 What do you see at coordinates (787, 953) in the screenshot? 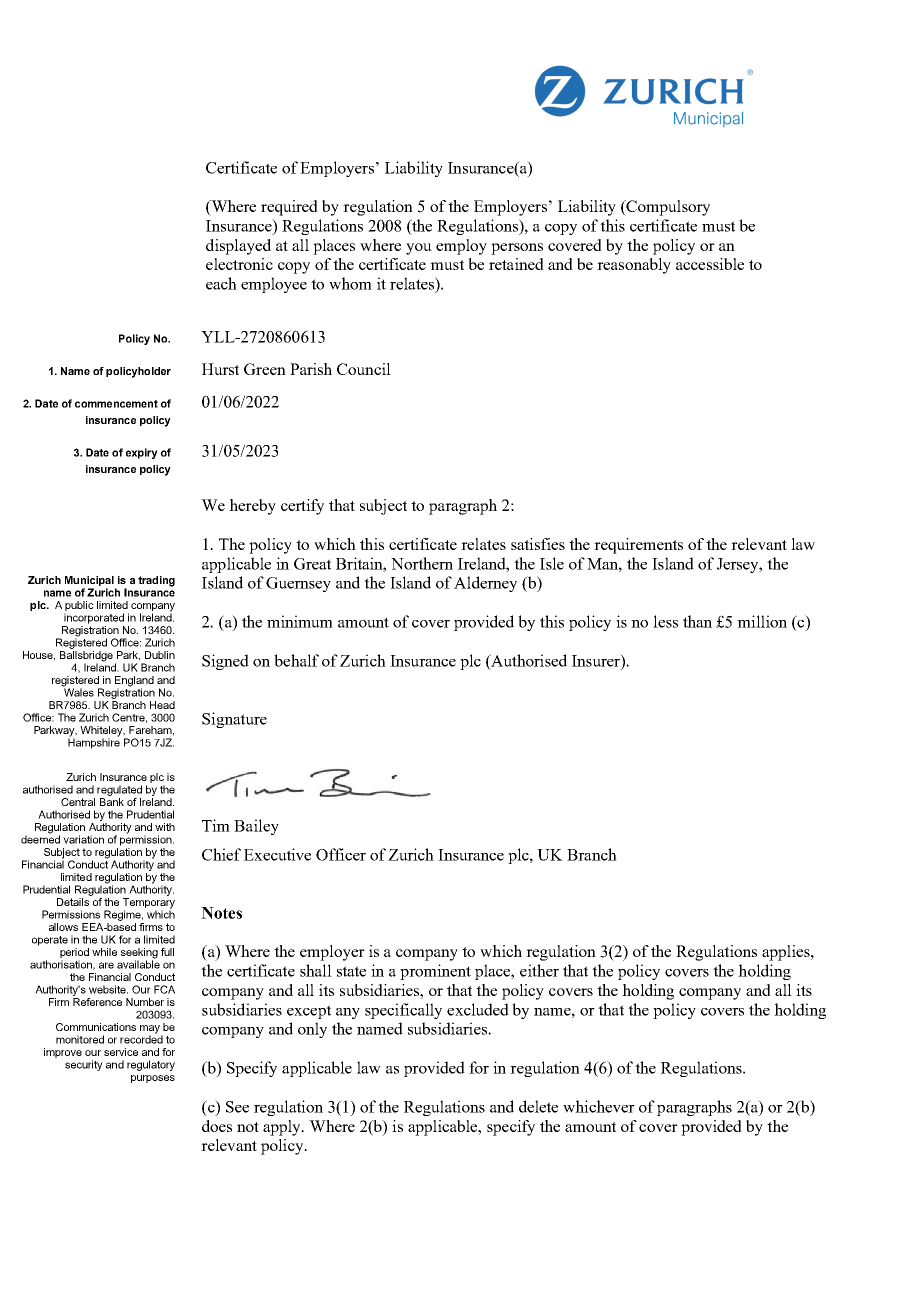
I see `applies` at bounding box center [787, 953].
